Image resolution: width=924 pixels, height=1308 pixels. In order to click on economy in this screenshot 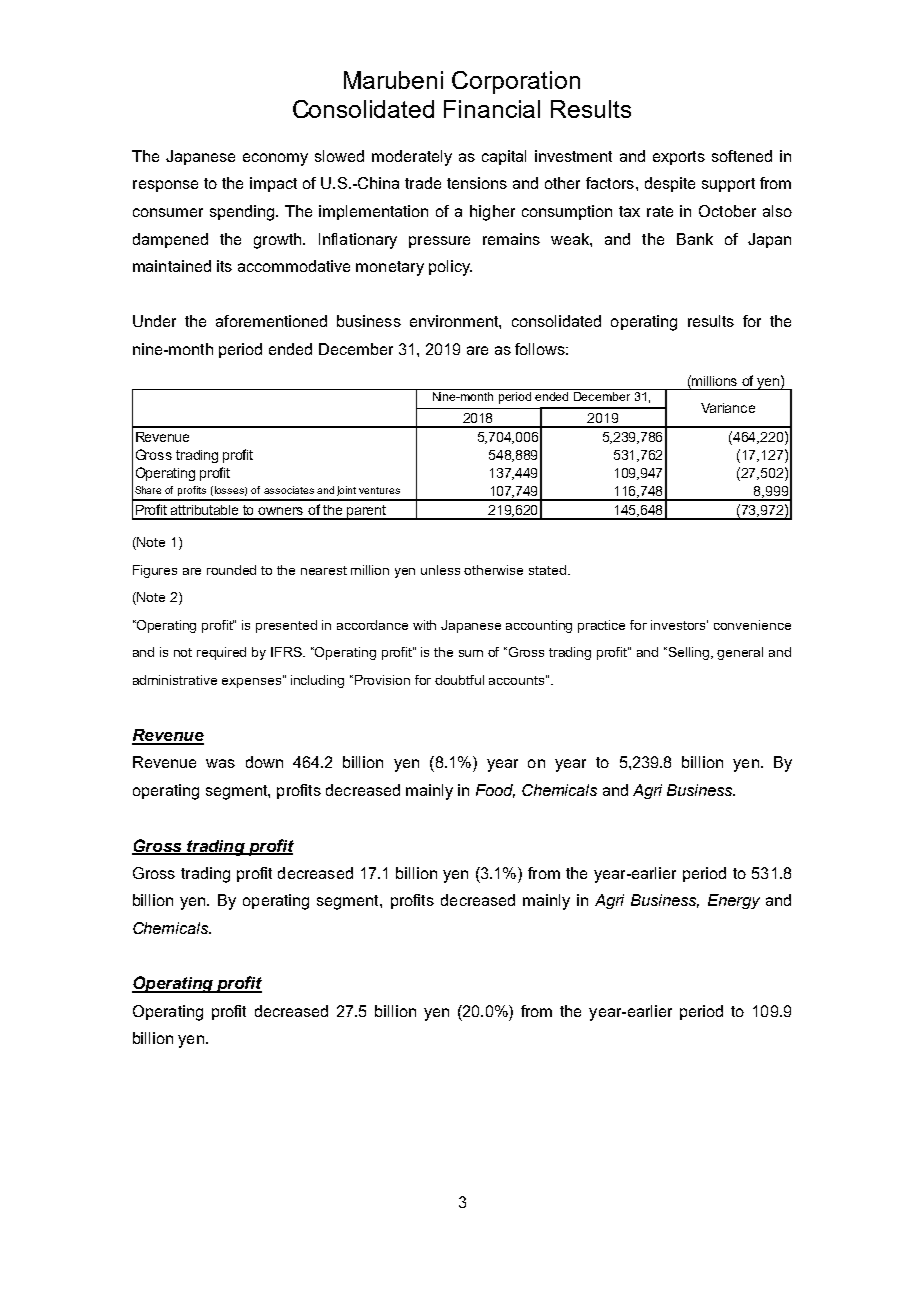, I will do `click(275, 159)`.
